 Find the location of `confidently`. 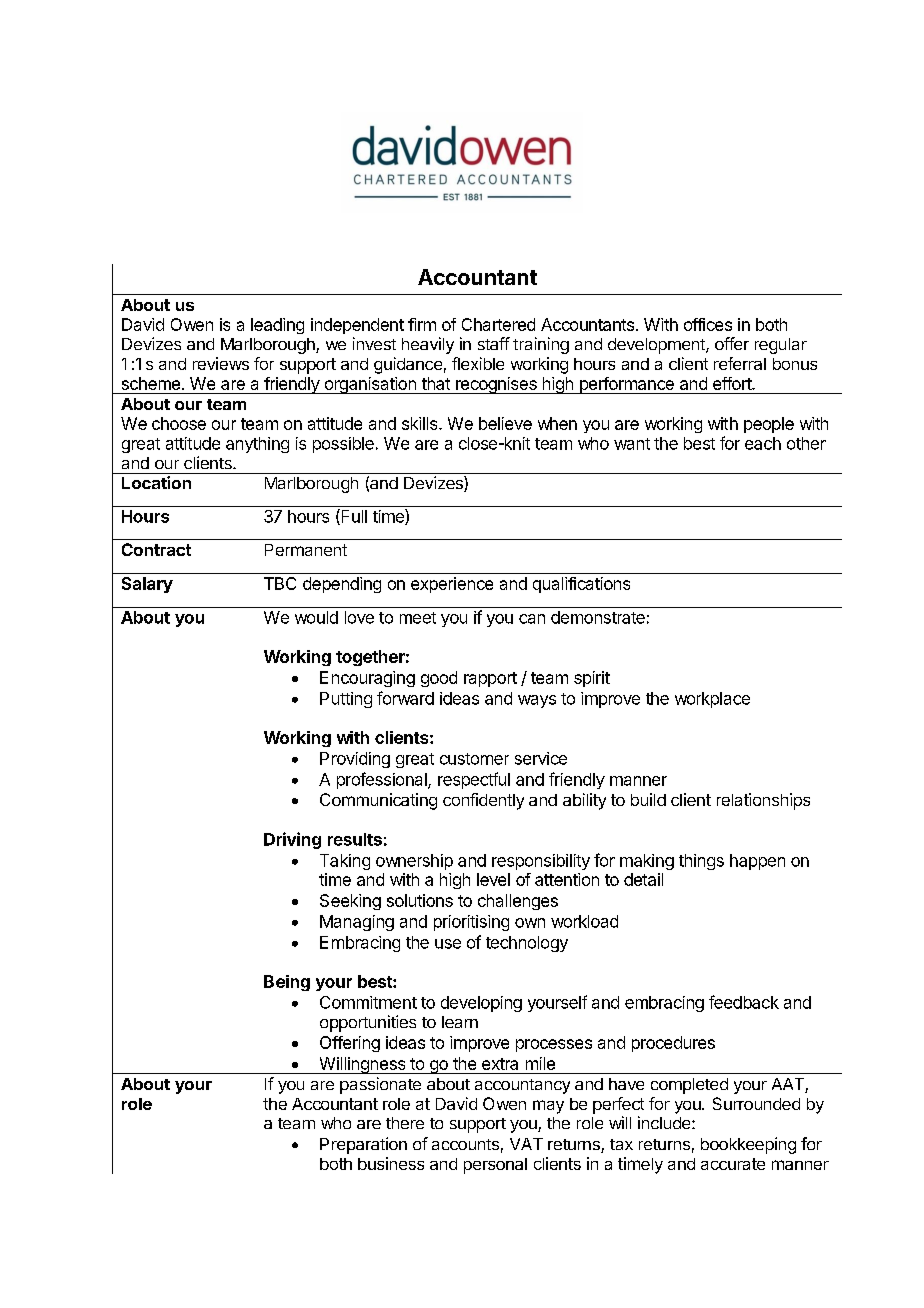

confidently is located at coordinates (483, 801).
